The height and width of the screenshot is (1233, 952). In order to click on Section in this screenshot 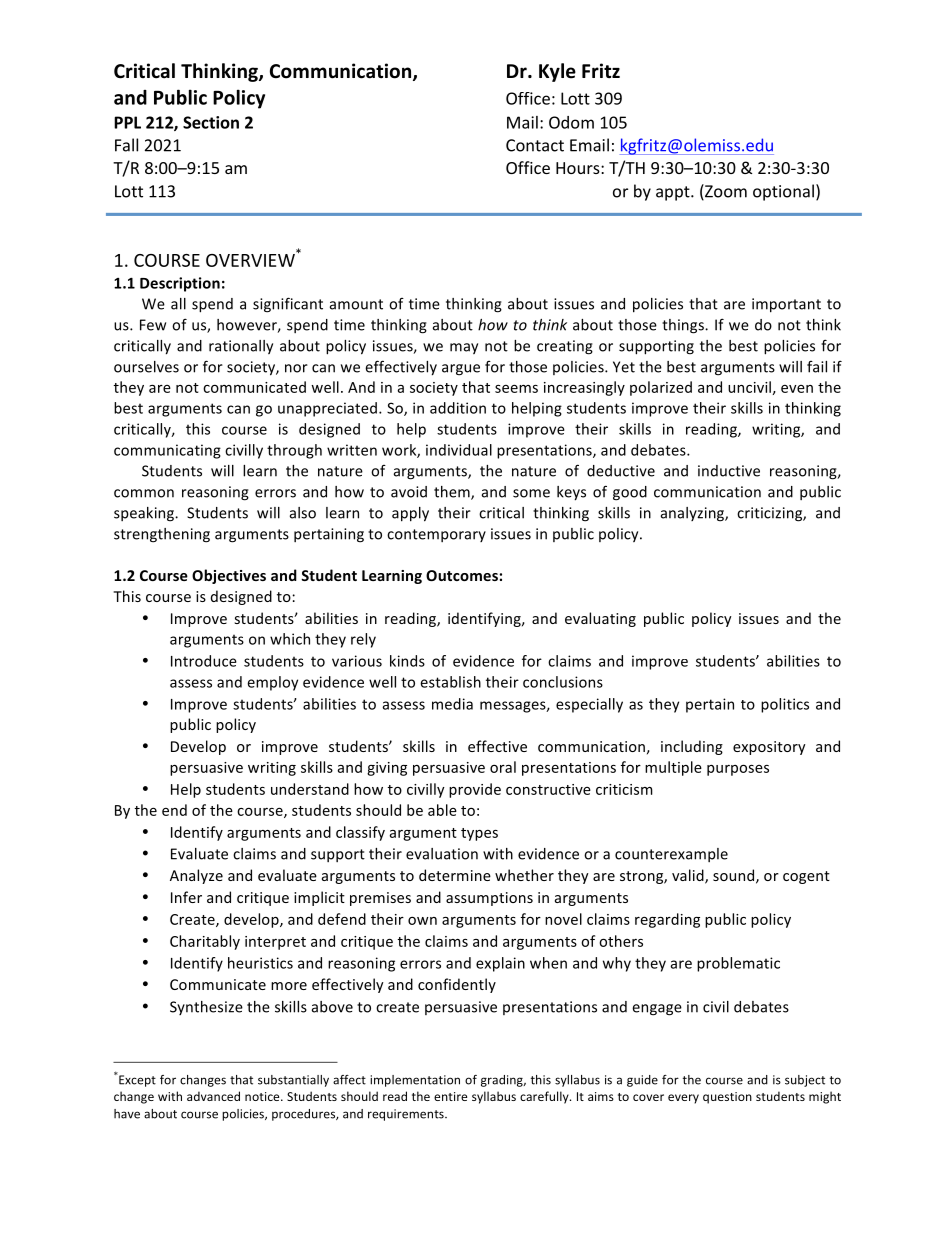, I will do `click(211, 122)`.
